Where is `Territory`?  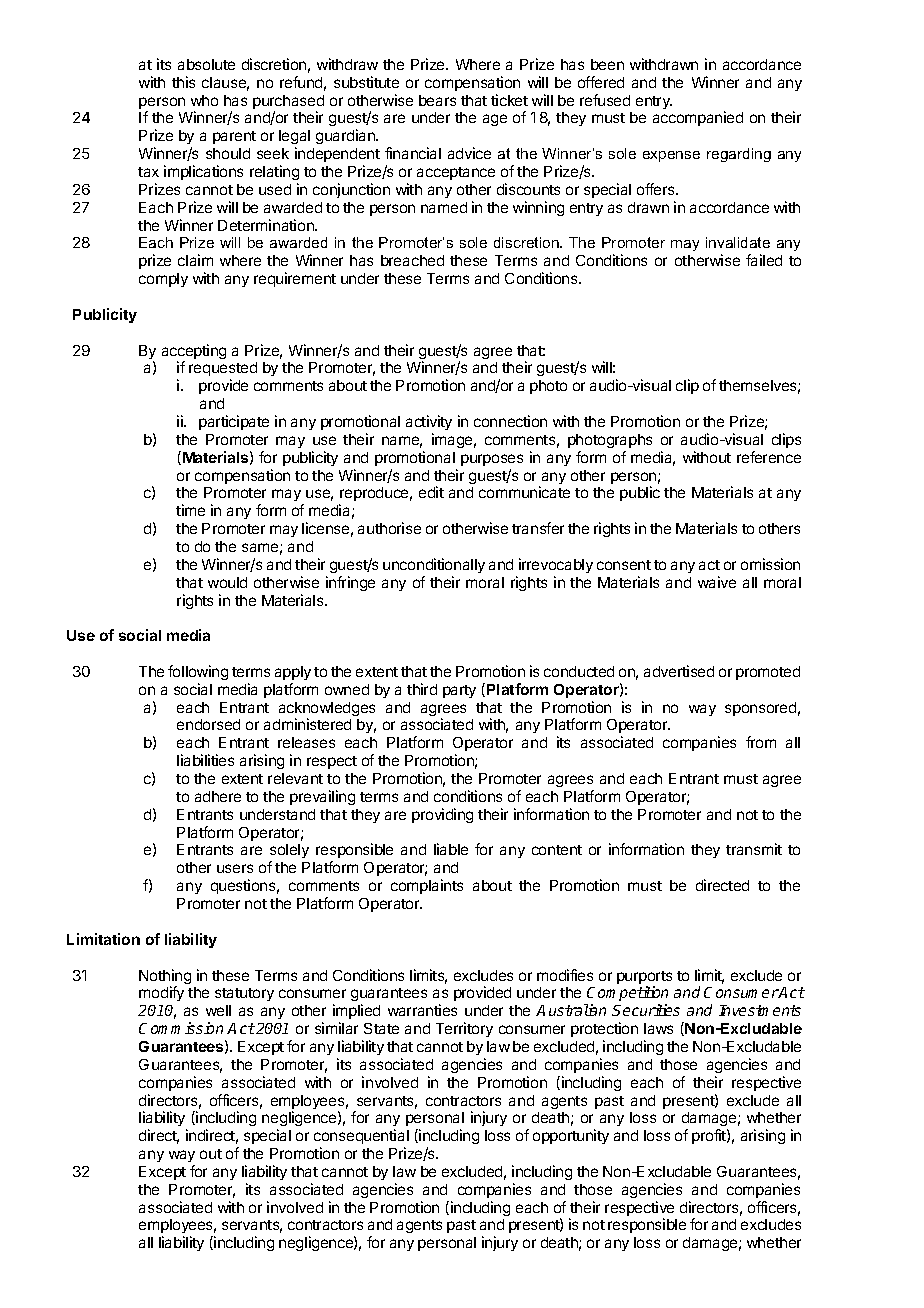 Territory is located at coordinates (464, 1029).
